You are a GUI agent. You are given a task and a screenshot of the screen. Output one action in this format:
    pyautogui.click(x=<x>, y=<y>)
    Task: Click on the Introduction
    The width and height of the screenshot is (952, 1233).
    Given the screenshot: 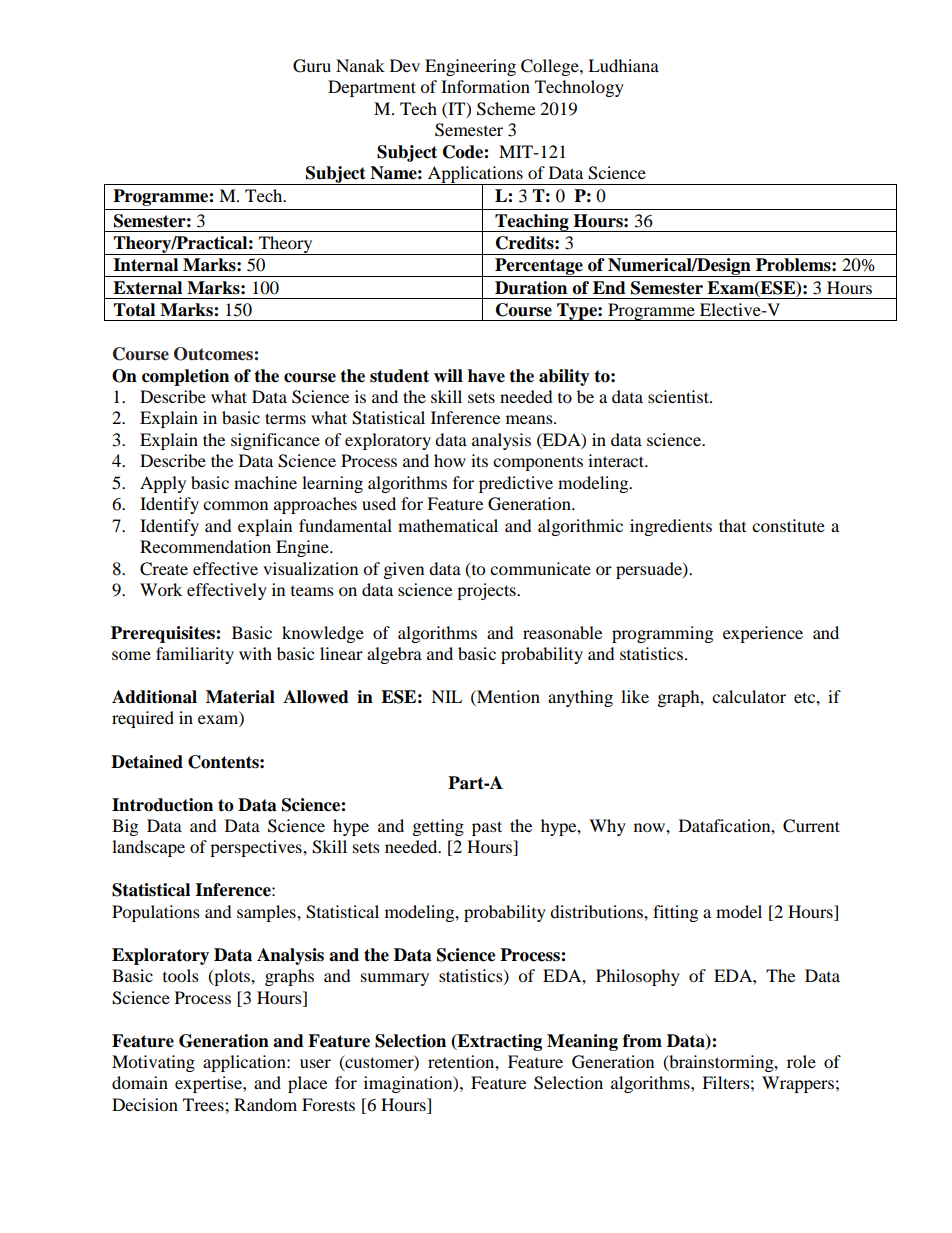 What is the action you would take?
    pyautogui.click(x=162, y=805)
